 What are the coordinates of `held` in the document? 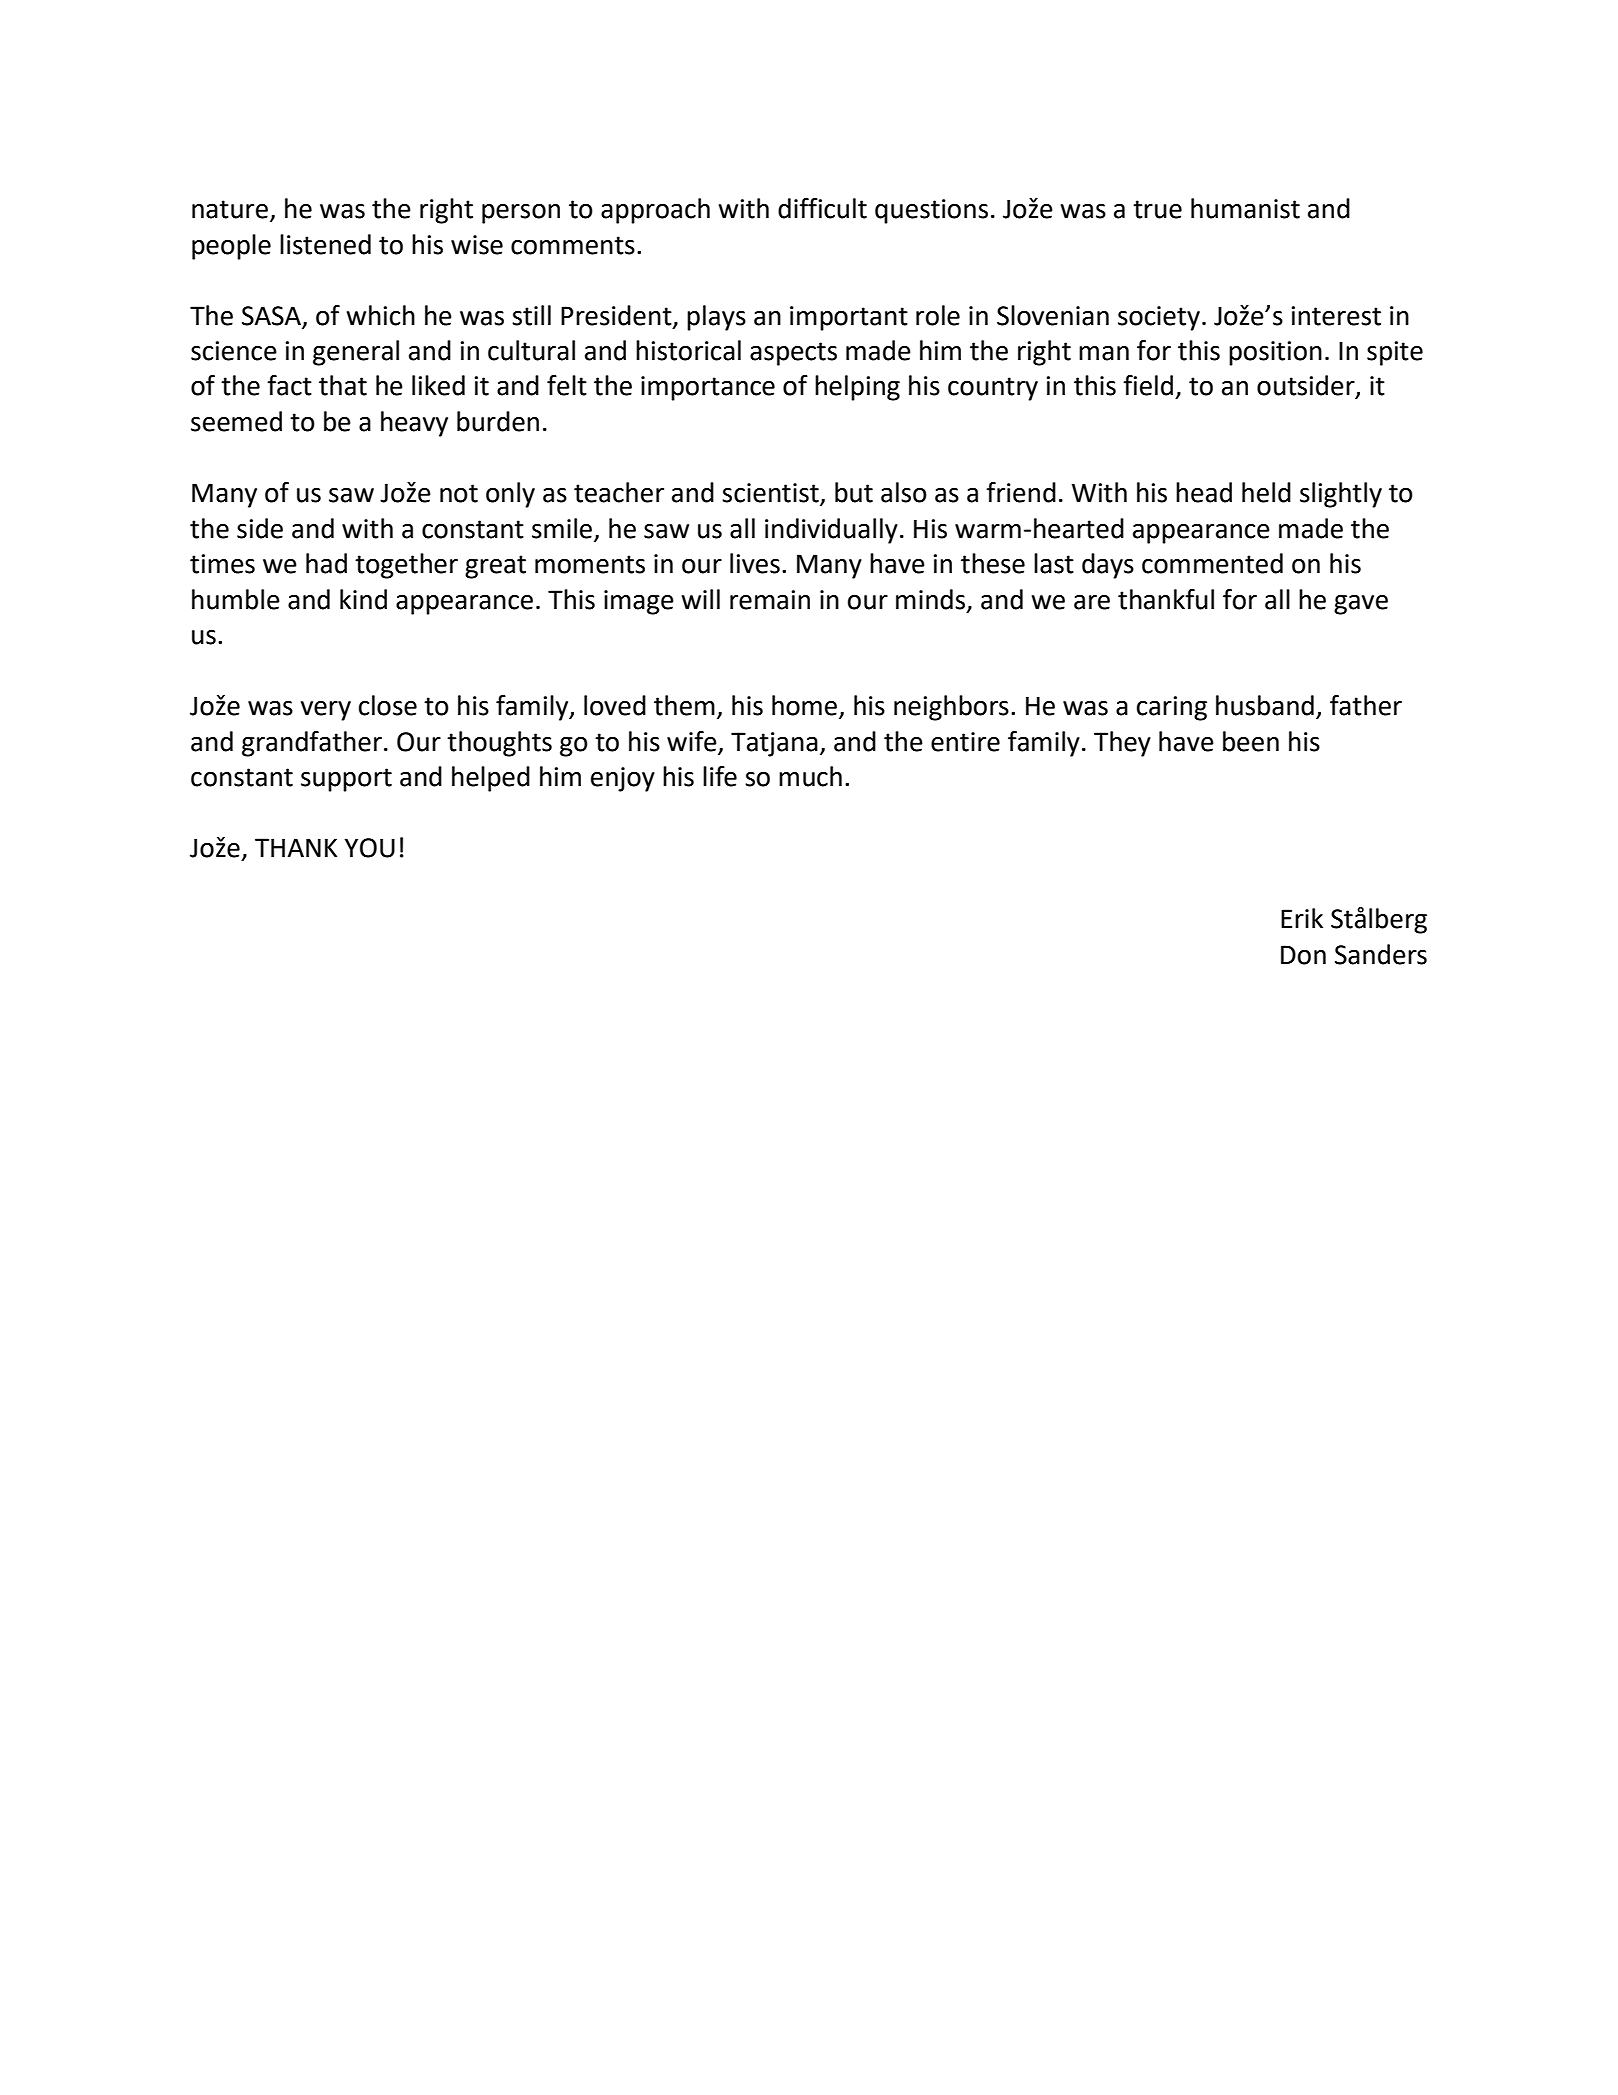 It's located at (1266, 492).
